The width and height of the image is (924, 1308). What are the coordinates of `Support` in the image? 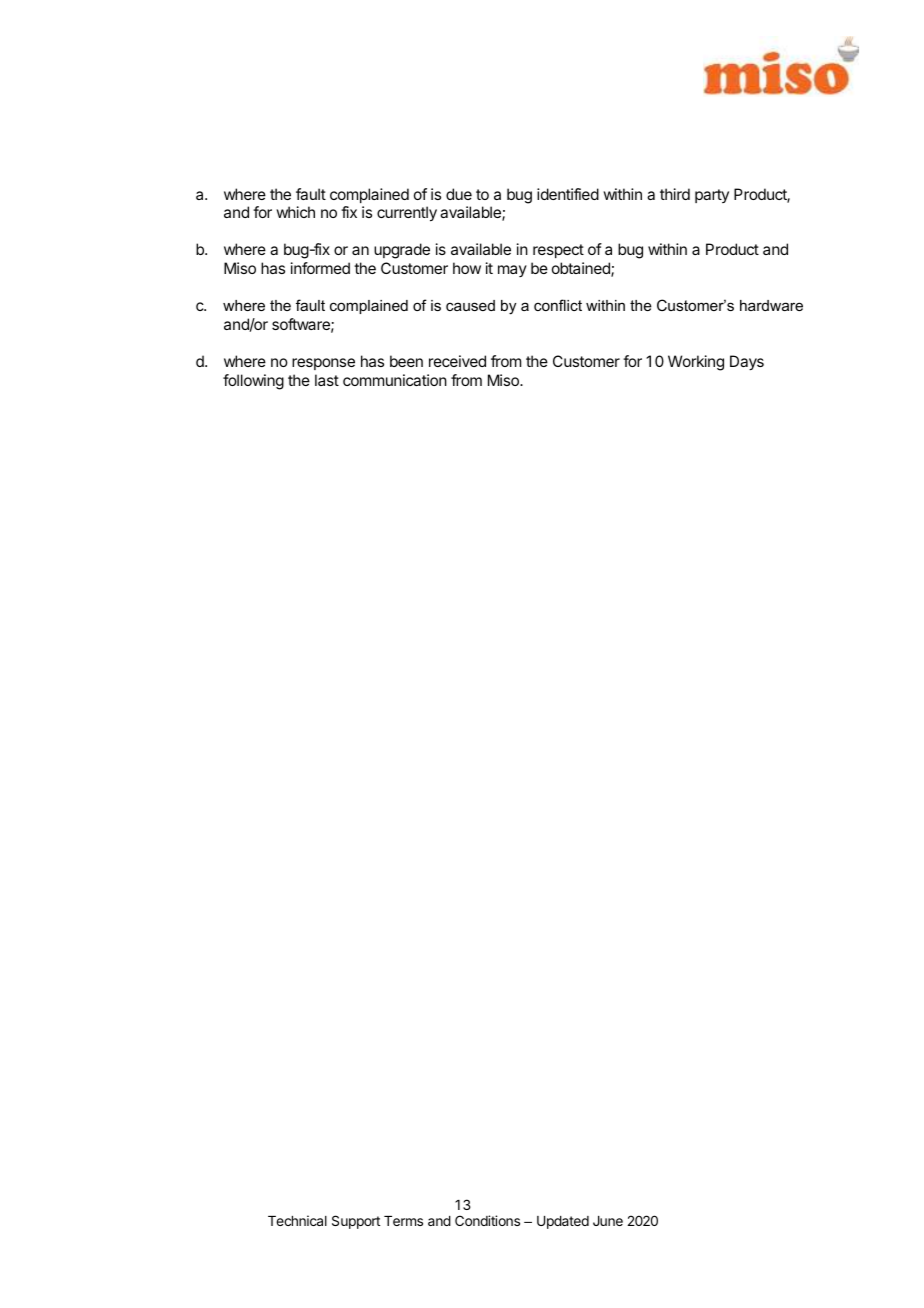 It's located at (356, 1222).
